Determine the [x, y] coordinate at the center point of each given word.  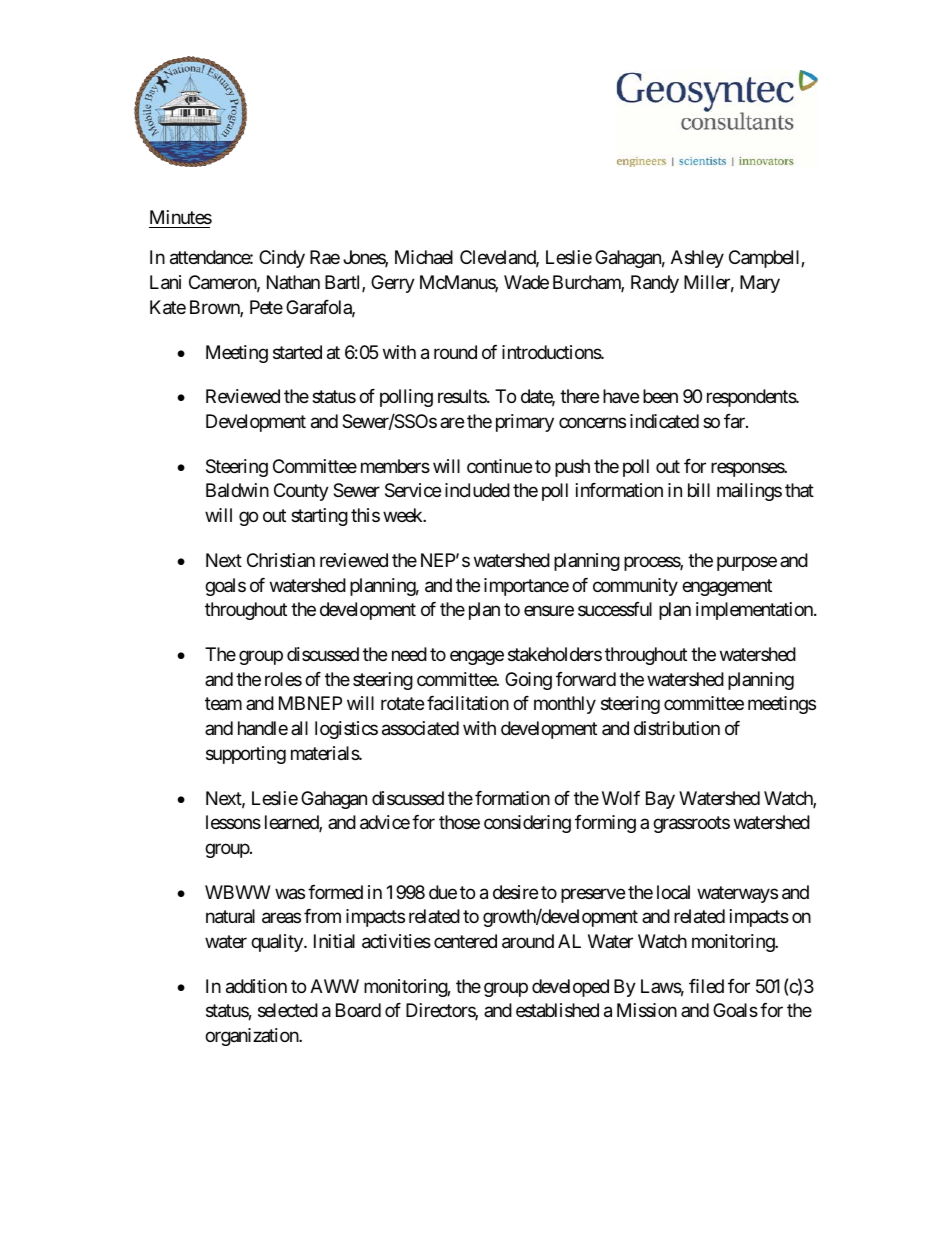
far [735, 421]
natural [230, 916]
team [223, 704]
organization [252, 1037]
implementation [755, 611]
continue [499, 466]
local [673, 892]
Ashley [697, 259]
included [477, 490]
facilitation [468, 703]
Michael [424, 257]
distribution [677, 728]
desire [515, 892]
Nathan [293, 282]
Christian [281, 560]
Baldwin [237, 490]
